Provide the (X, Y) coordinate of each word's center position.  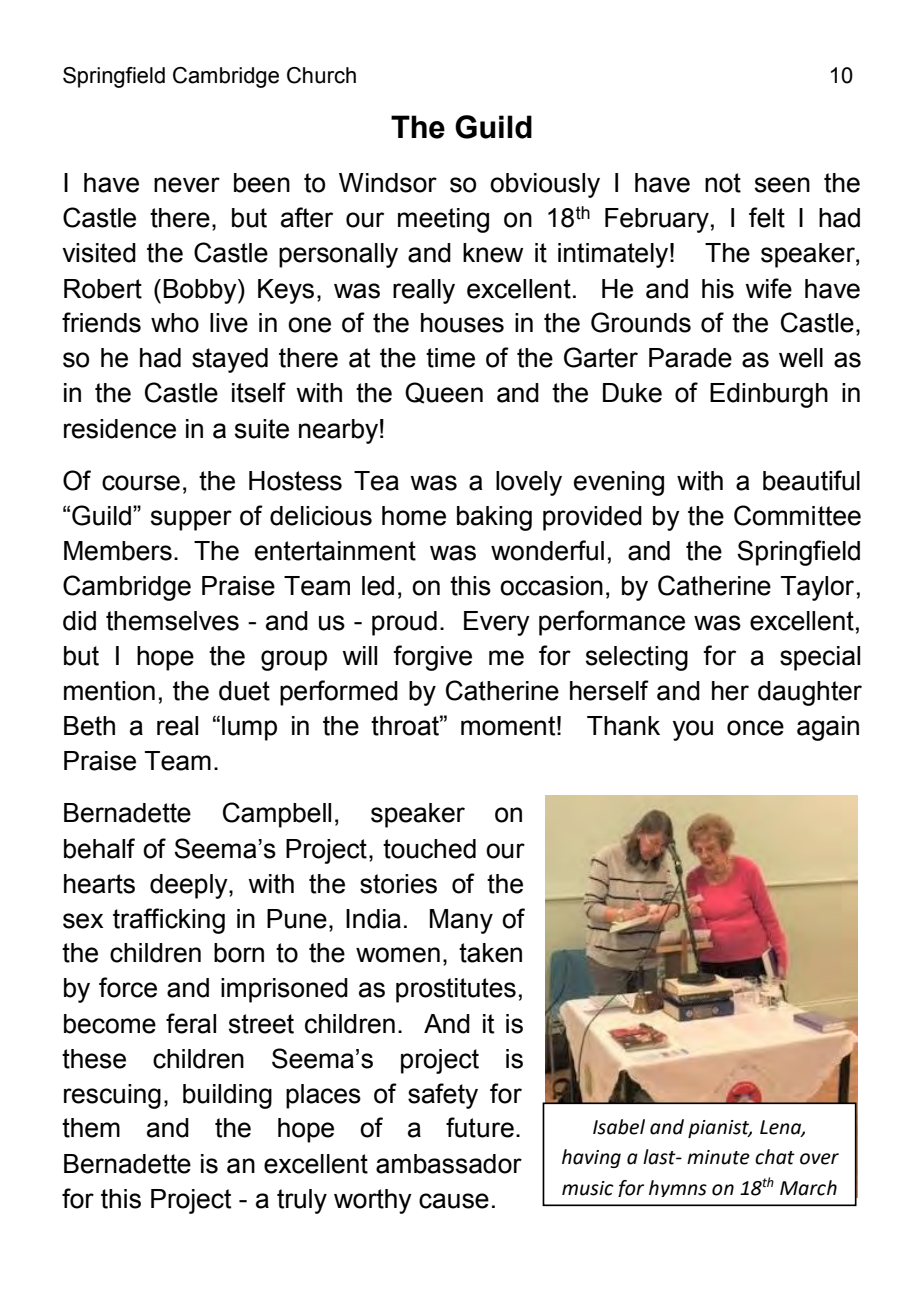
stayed (230, 360)
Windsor (388, 183)
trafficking (169, 921)
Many (461, 921)
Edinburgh (769, 395)
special (820, 658)
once (755, 728)
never (187, 185)
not (723, 183)
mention (109, 691)
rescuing (112, 1096)
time (450, 358)
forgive (432, 658)
